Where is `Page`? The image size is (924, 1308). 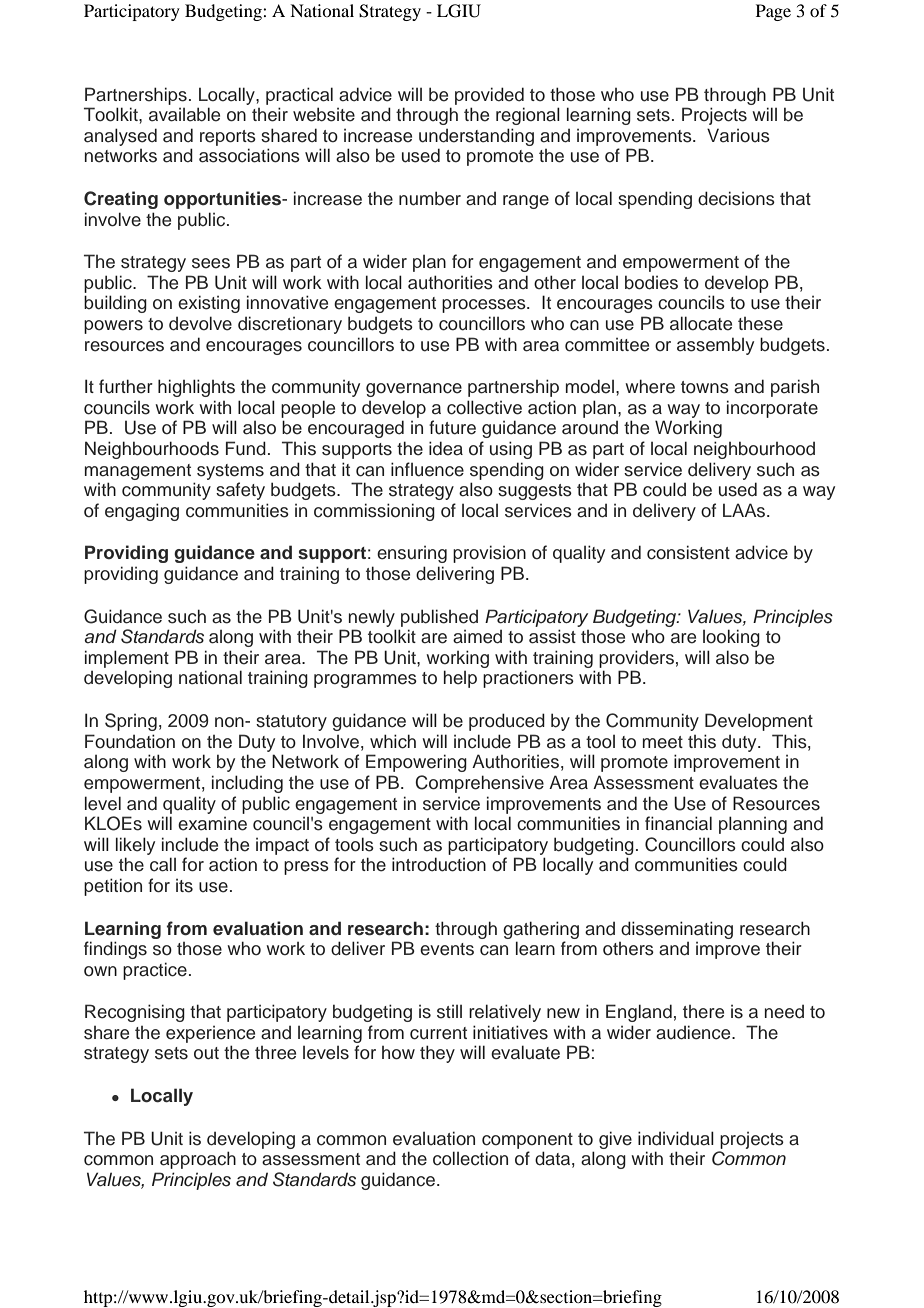 Page is located at coordinates (773, 12).
